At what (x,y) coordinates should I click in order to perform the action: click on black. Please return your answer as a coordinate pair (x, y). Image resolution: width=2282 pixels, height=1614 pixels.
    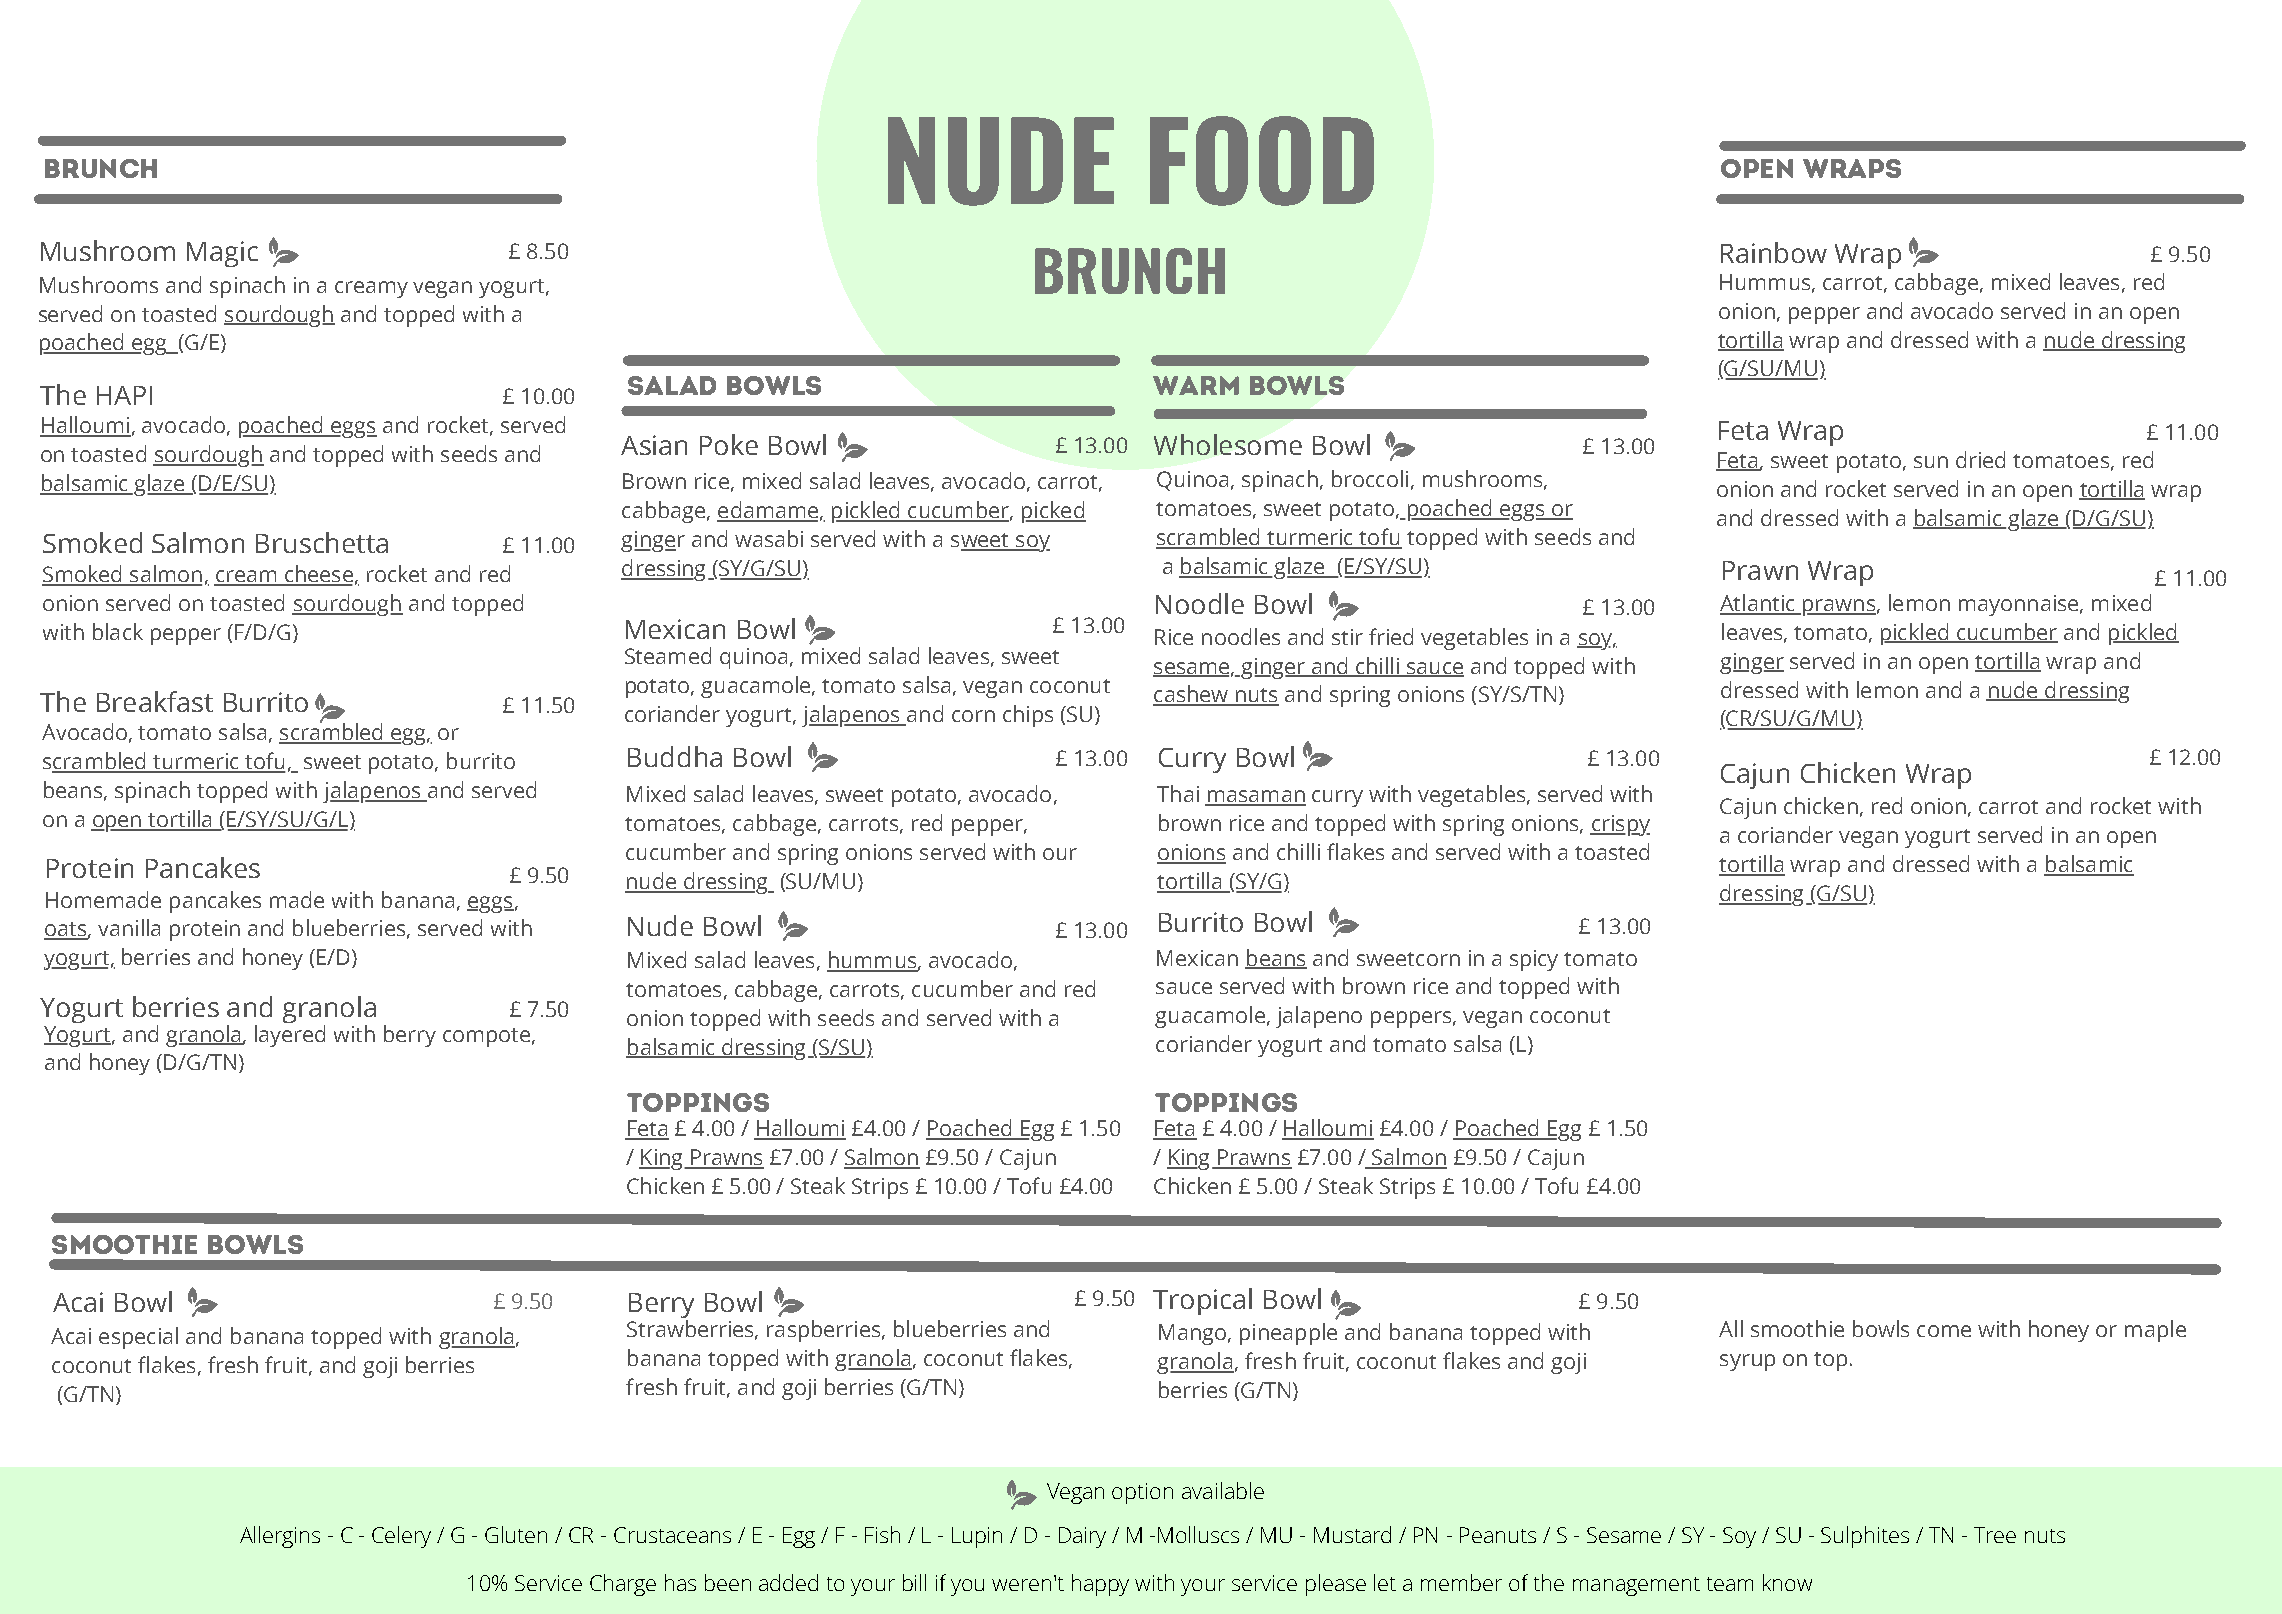
    Looking at the image, I should click on (118, 631).
